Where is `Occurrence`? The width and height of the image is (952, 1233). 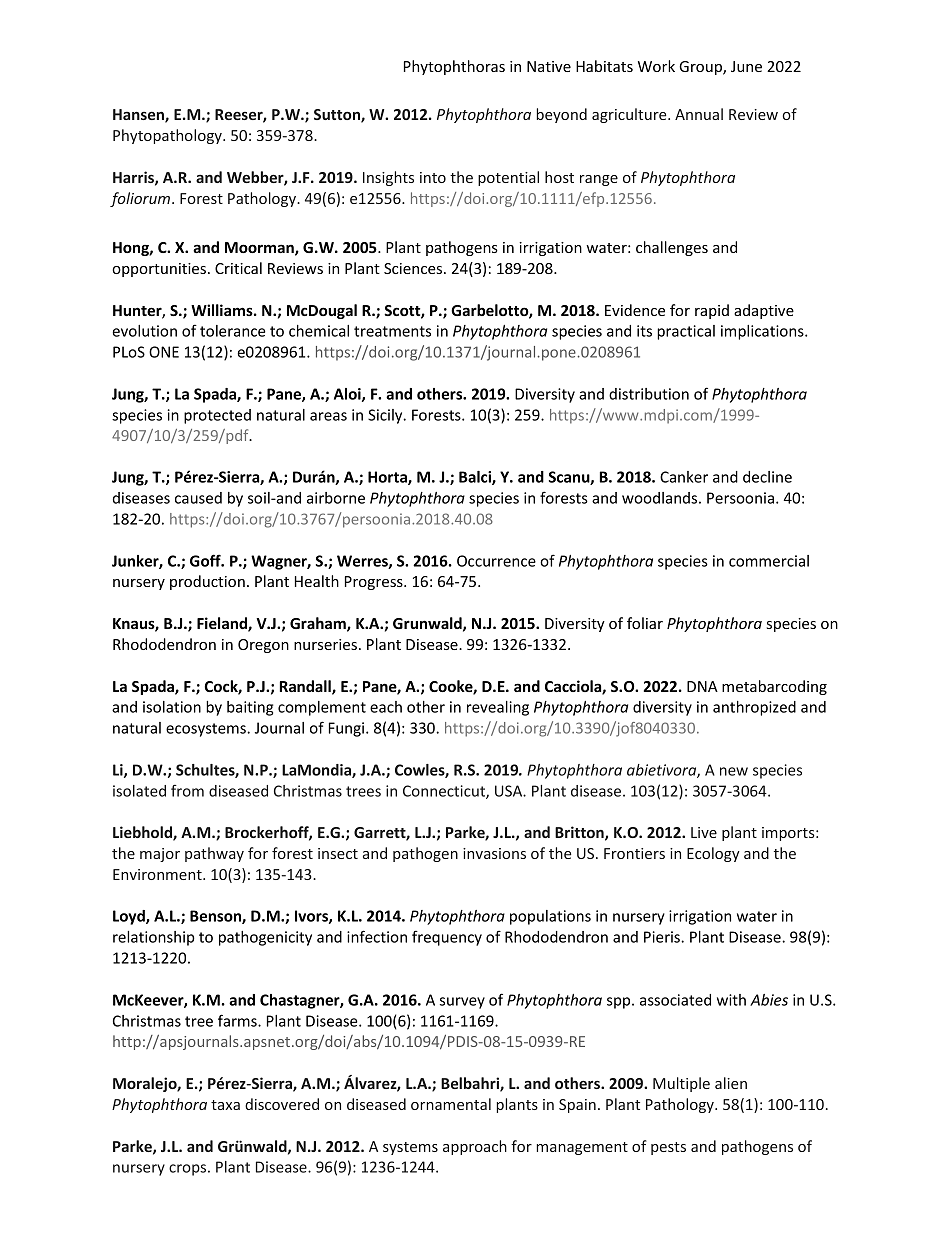
Occurrence is located at coordinates (496, 561).
